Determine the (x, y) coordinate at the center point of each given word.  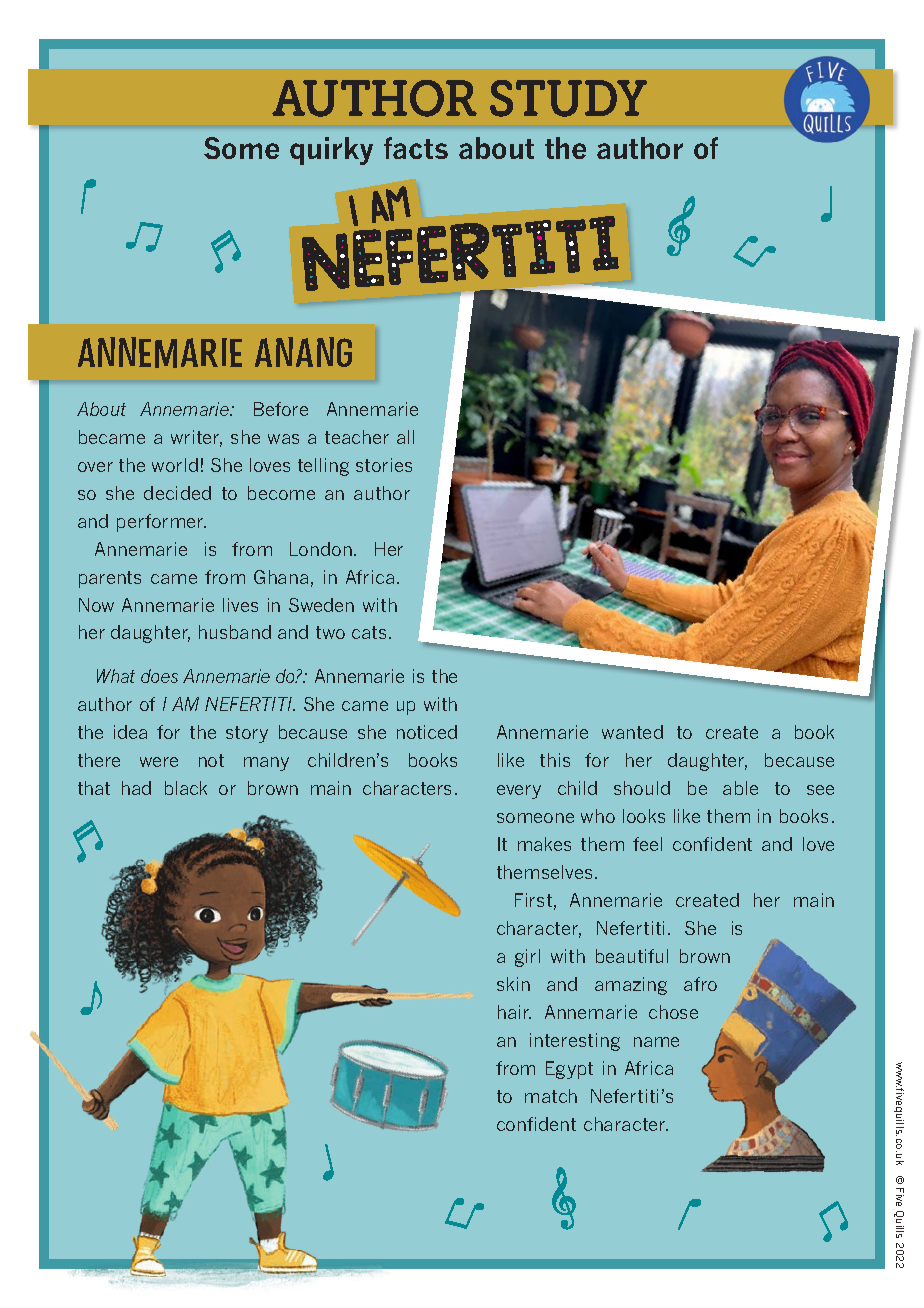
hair (514, 1012)
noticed (427, 732)
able (740, 788)
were (159, 762)
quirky (331, 151)
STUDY (568, 98)
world (175, 465)
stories (384, 465)
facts (416, 148)
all (405, 437)
